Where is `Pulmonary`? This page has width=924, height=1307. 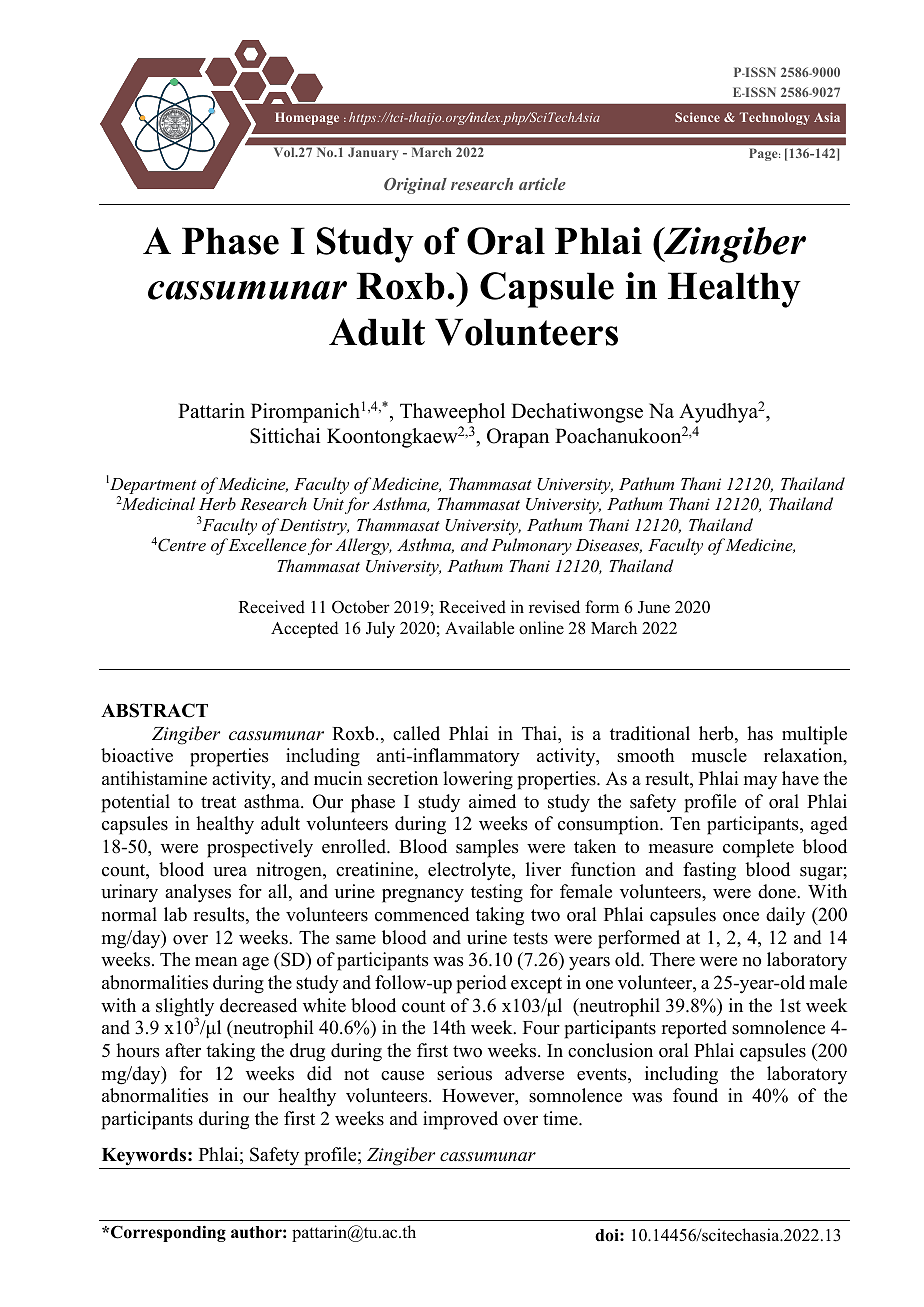
Pulmonary is located at coordinates (531, 546).
